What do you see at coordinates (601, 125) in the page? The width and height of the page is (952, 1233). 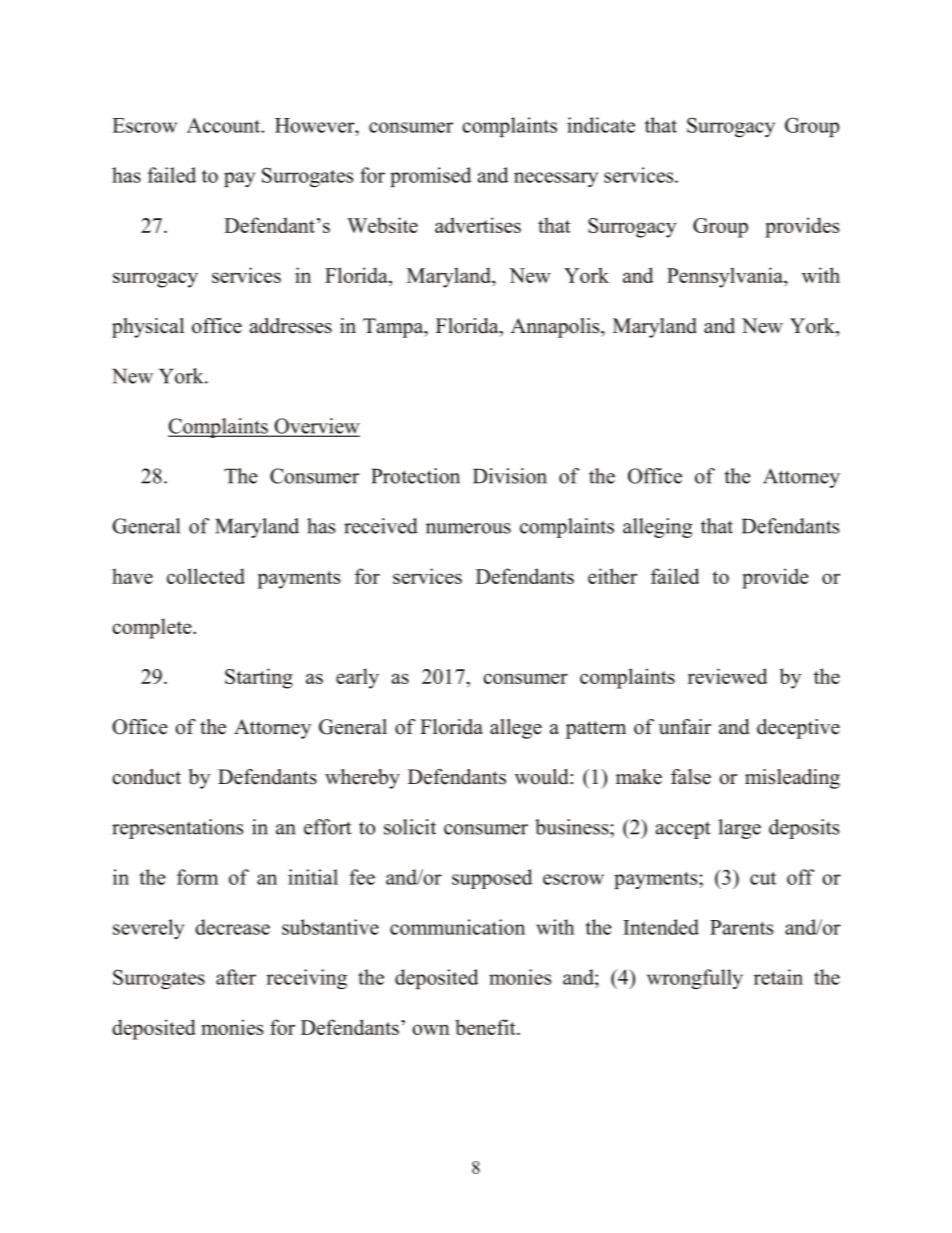 I see `indicate` at bounding box center [601, 125].
